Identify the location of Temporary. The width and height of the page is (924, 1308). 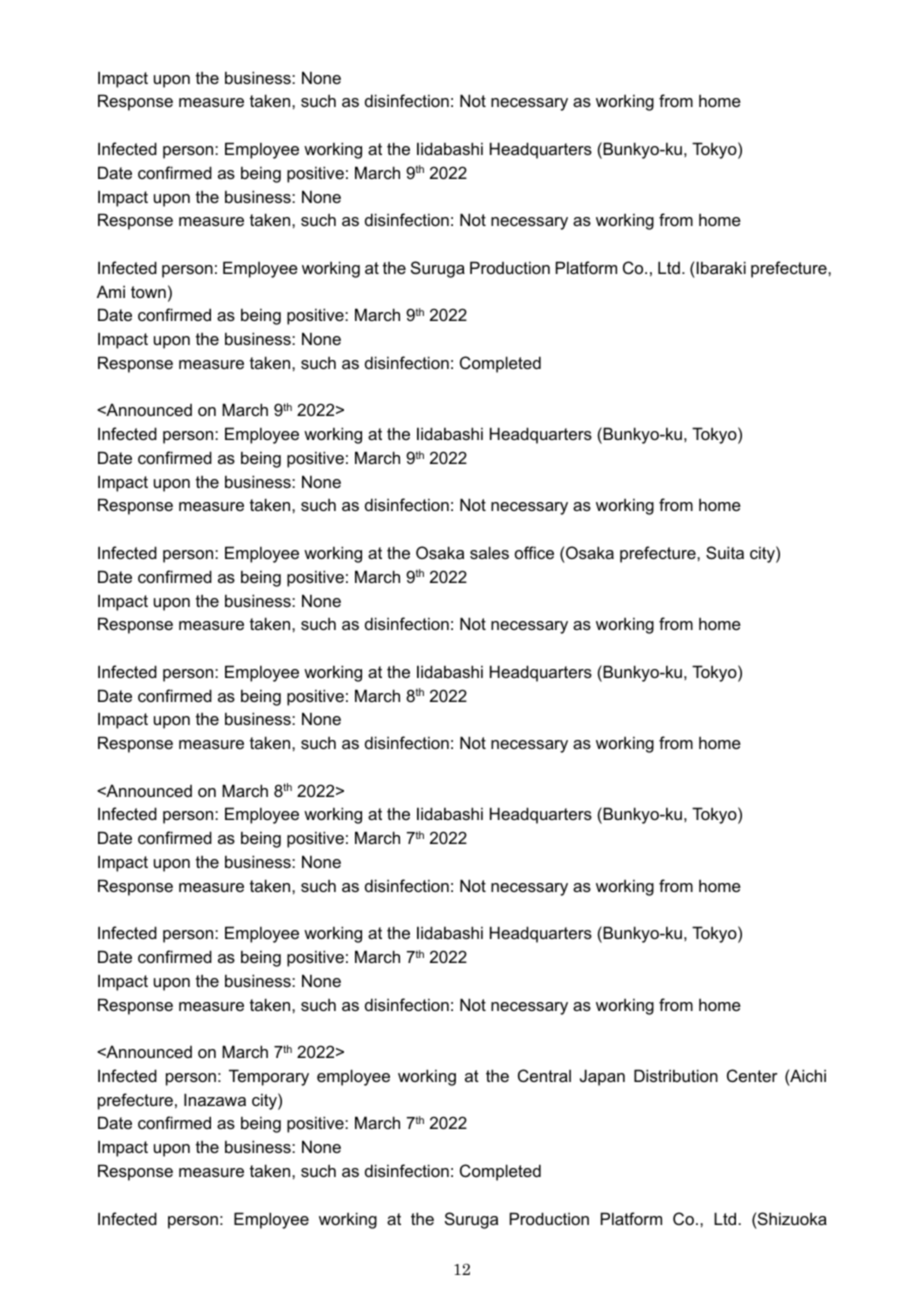
(269, 1077).
